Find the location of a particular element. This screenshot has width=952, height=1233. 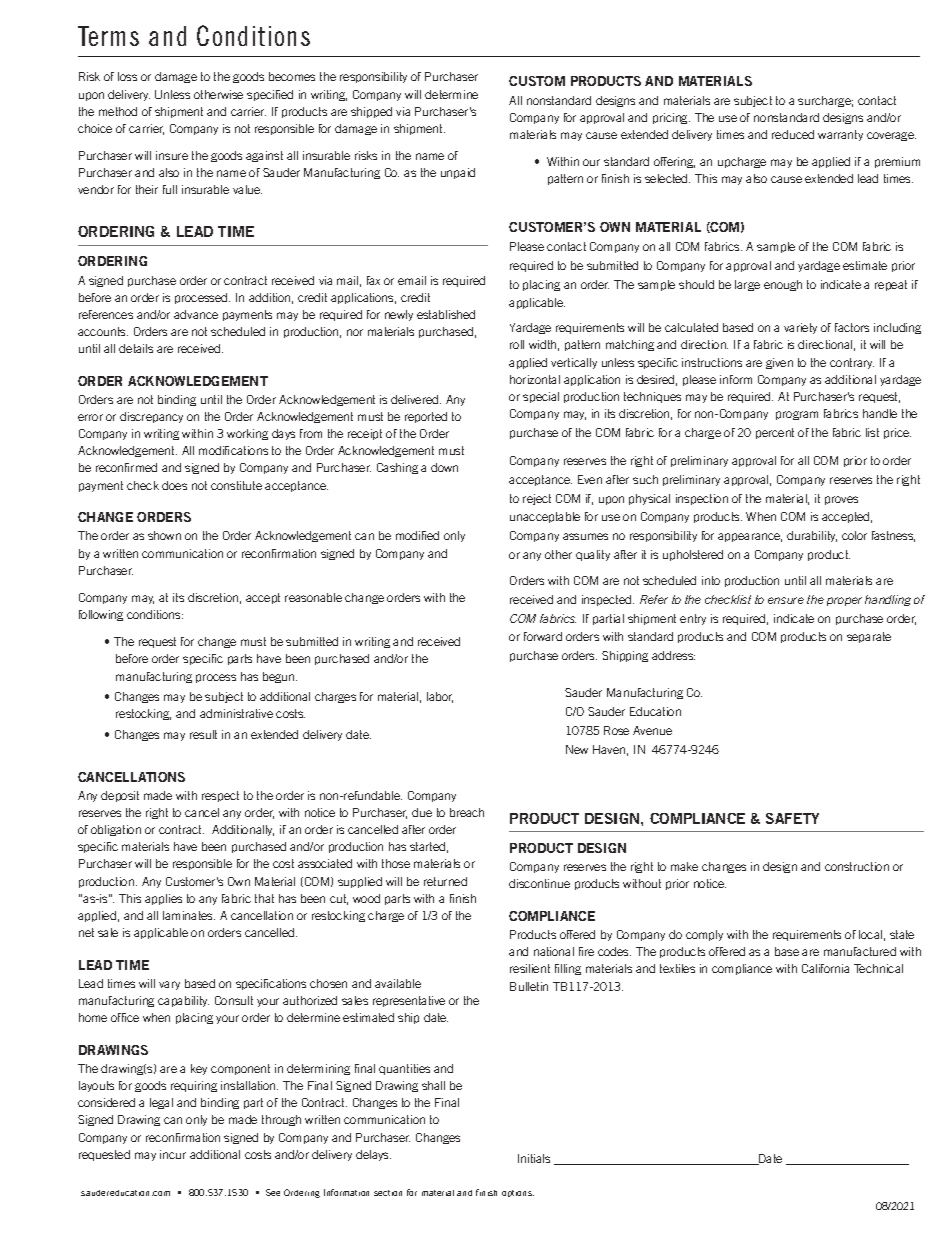

loss is located at coordinates (127, 76).
